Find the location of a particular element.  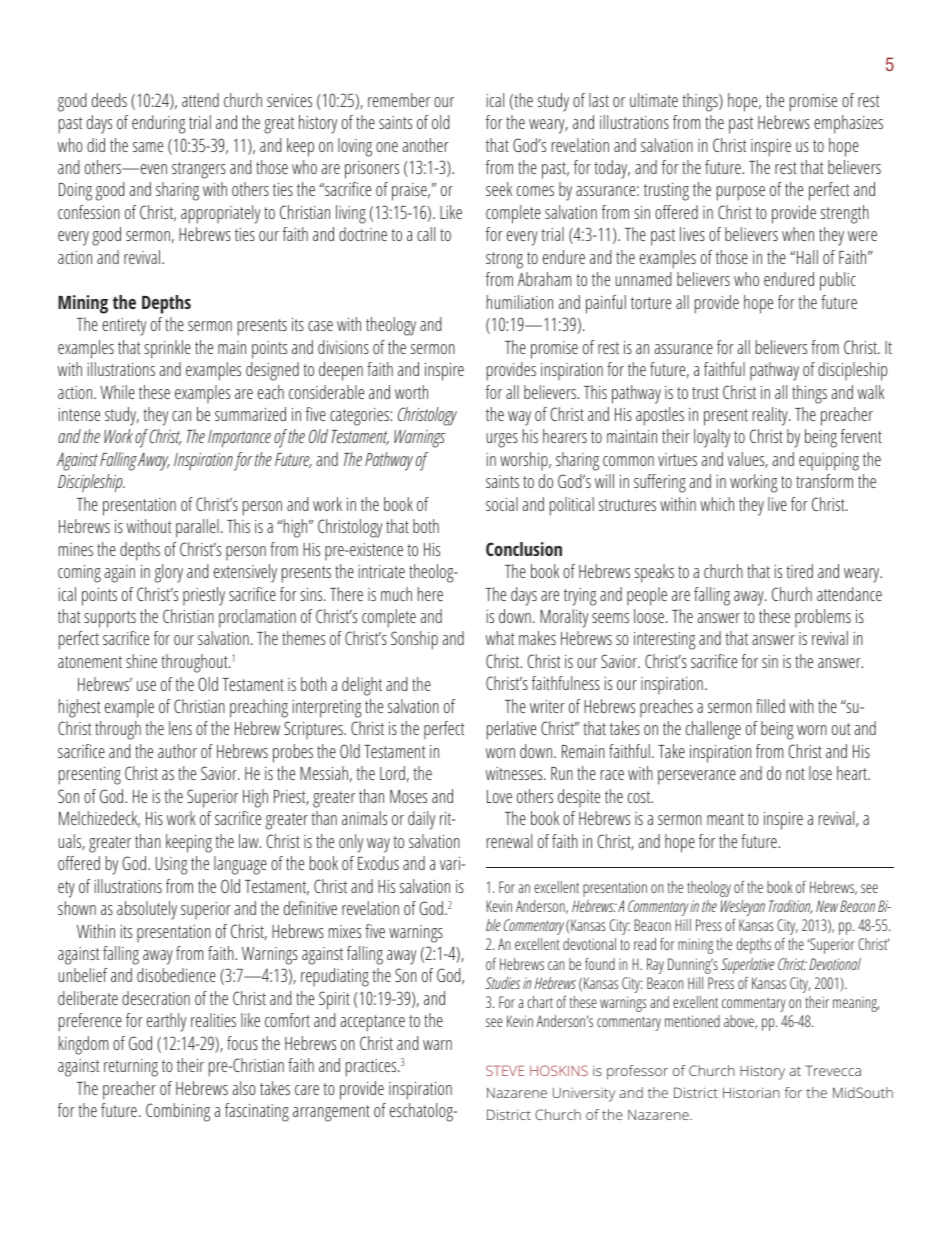

sprinkle is located at coordinates (167, 349).
